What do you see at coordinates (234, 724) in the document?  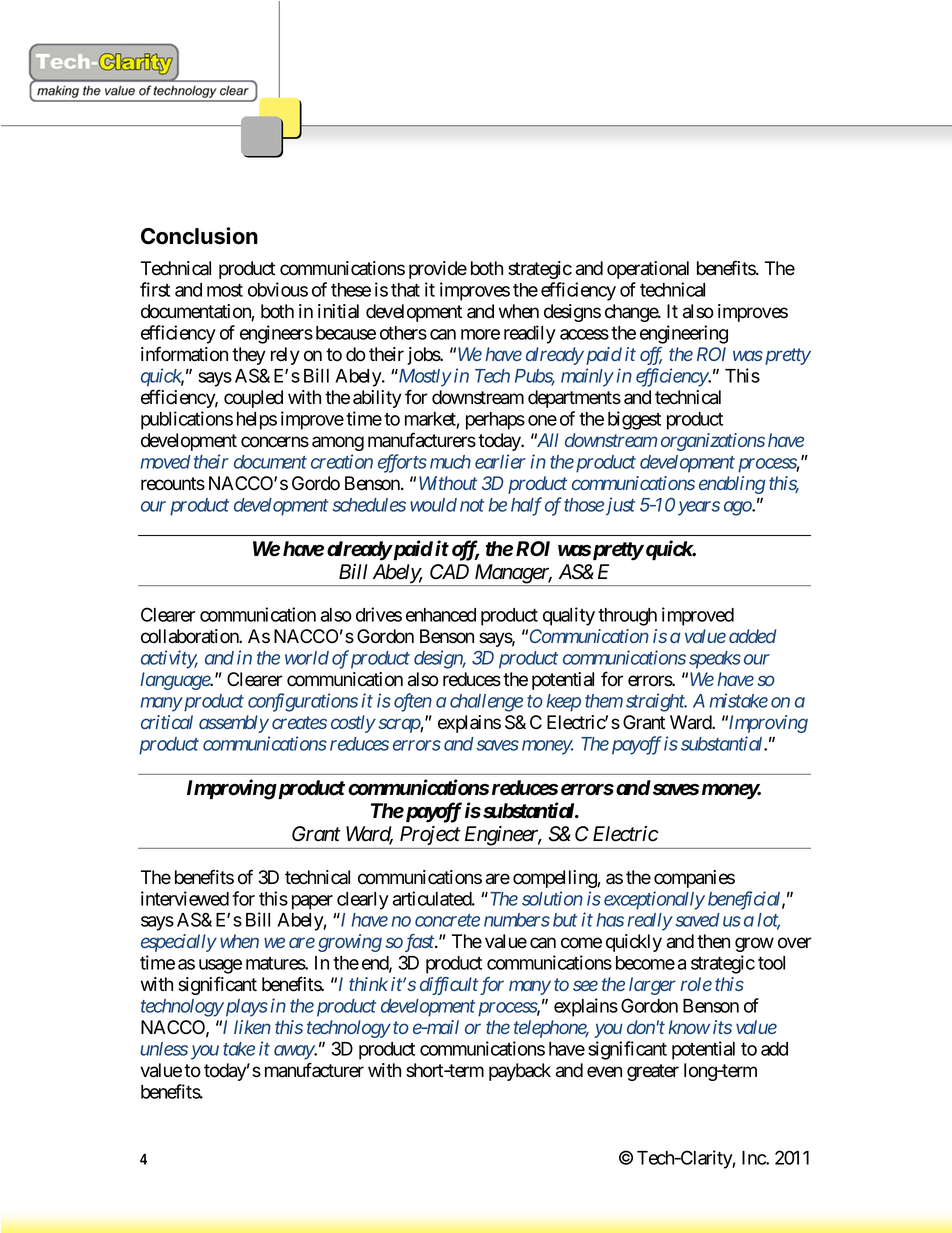 I see `assembly` at bounding box center [234, 724].
